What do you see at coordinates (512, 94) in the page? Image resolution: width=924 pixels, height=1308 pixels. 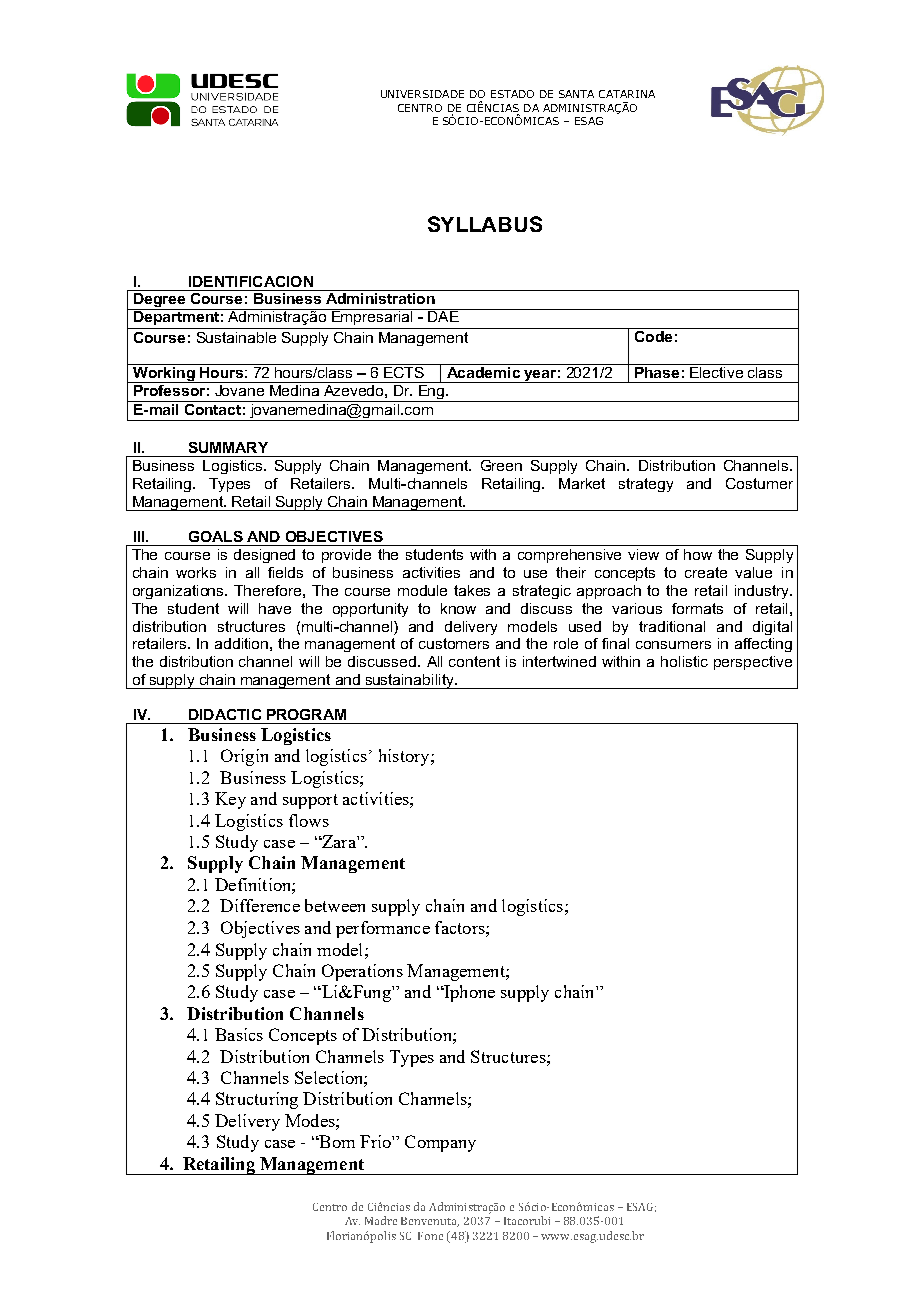 I see `ESTADO` at bounding box center [512, 94].
